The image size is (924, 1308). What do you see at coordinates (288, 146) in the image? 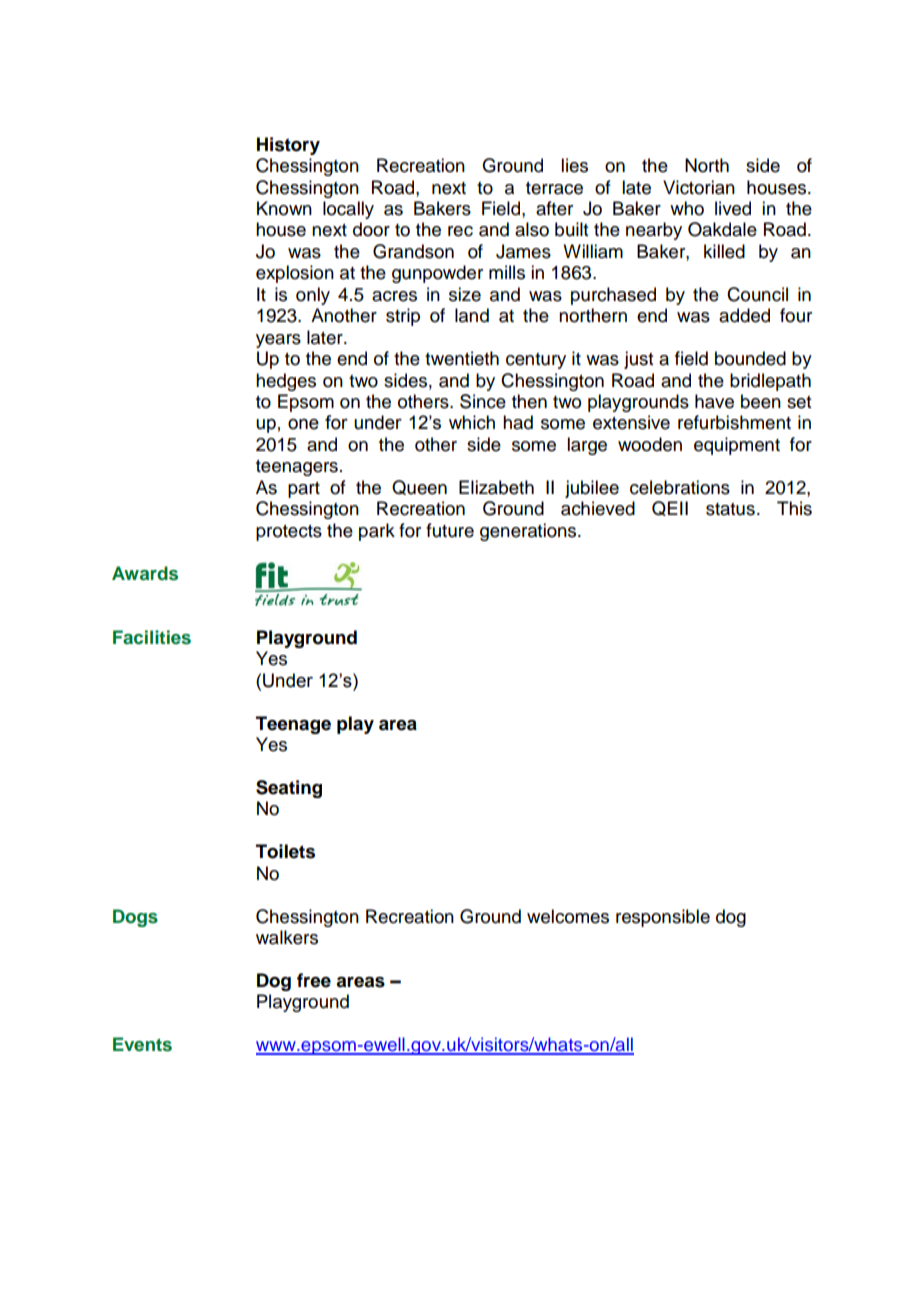
I see `History` at bounding box center [288, 146].
